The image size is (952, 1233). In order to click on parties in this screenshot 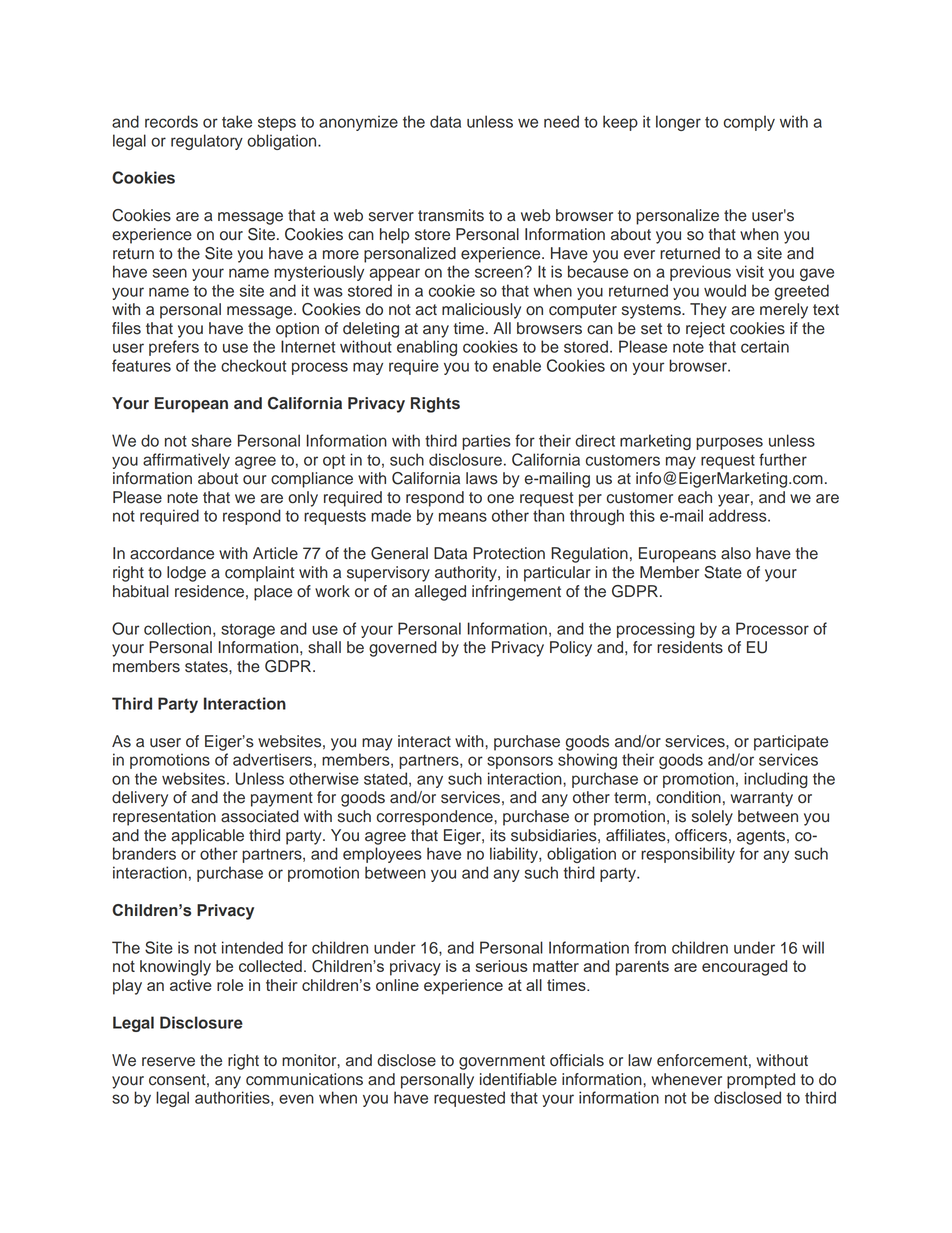, I will do `click(486, 442)`.
